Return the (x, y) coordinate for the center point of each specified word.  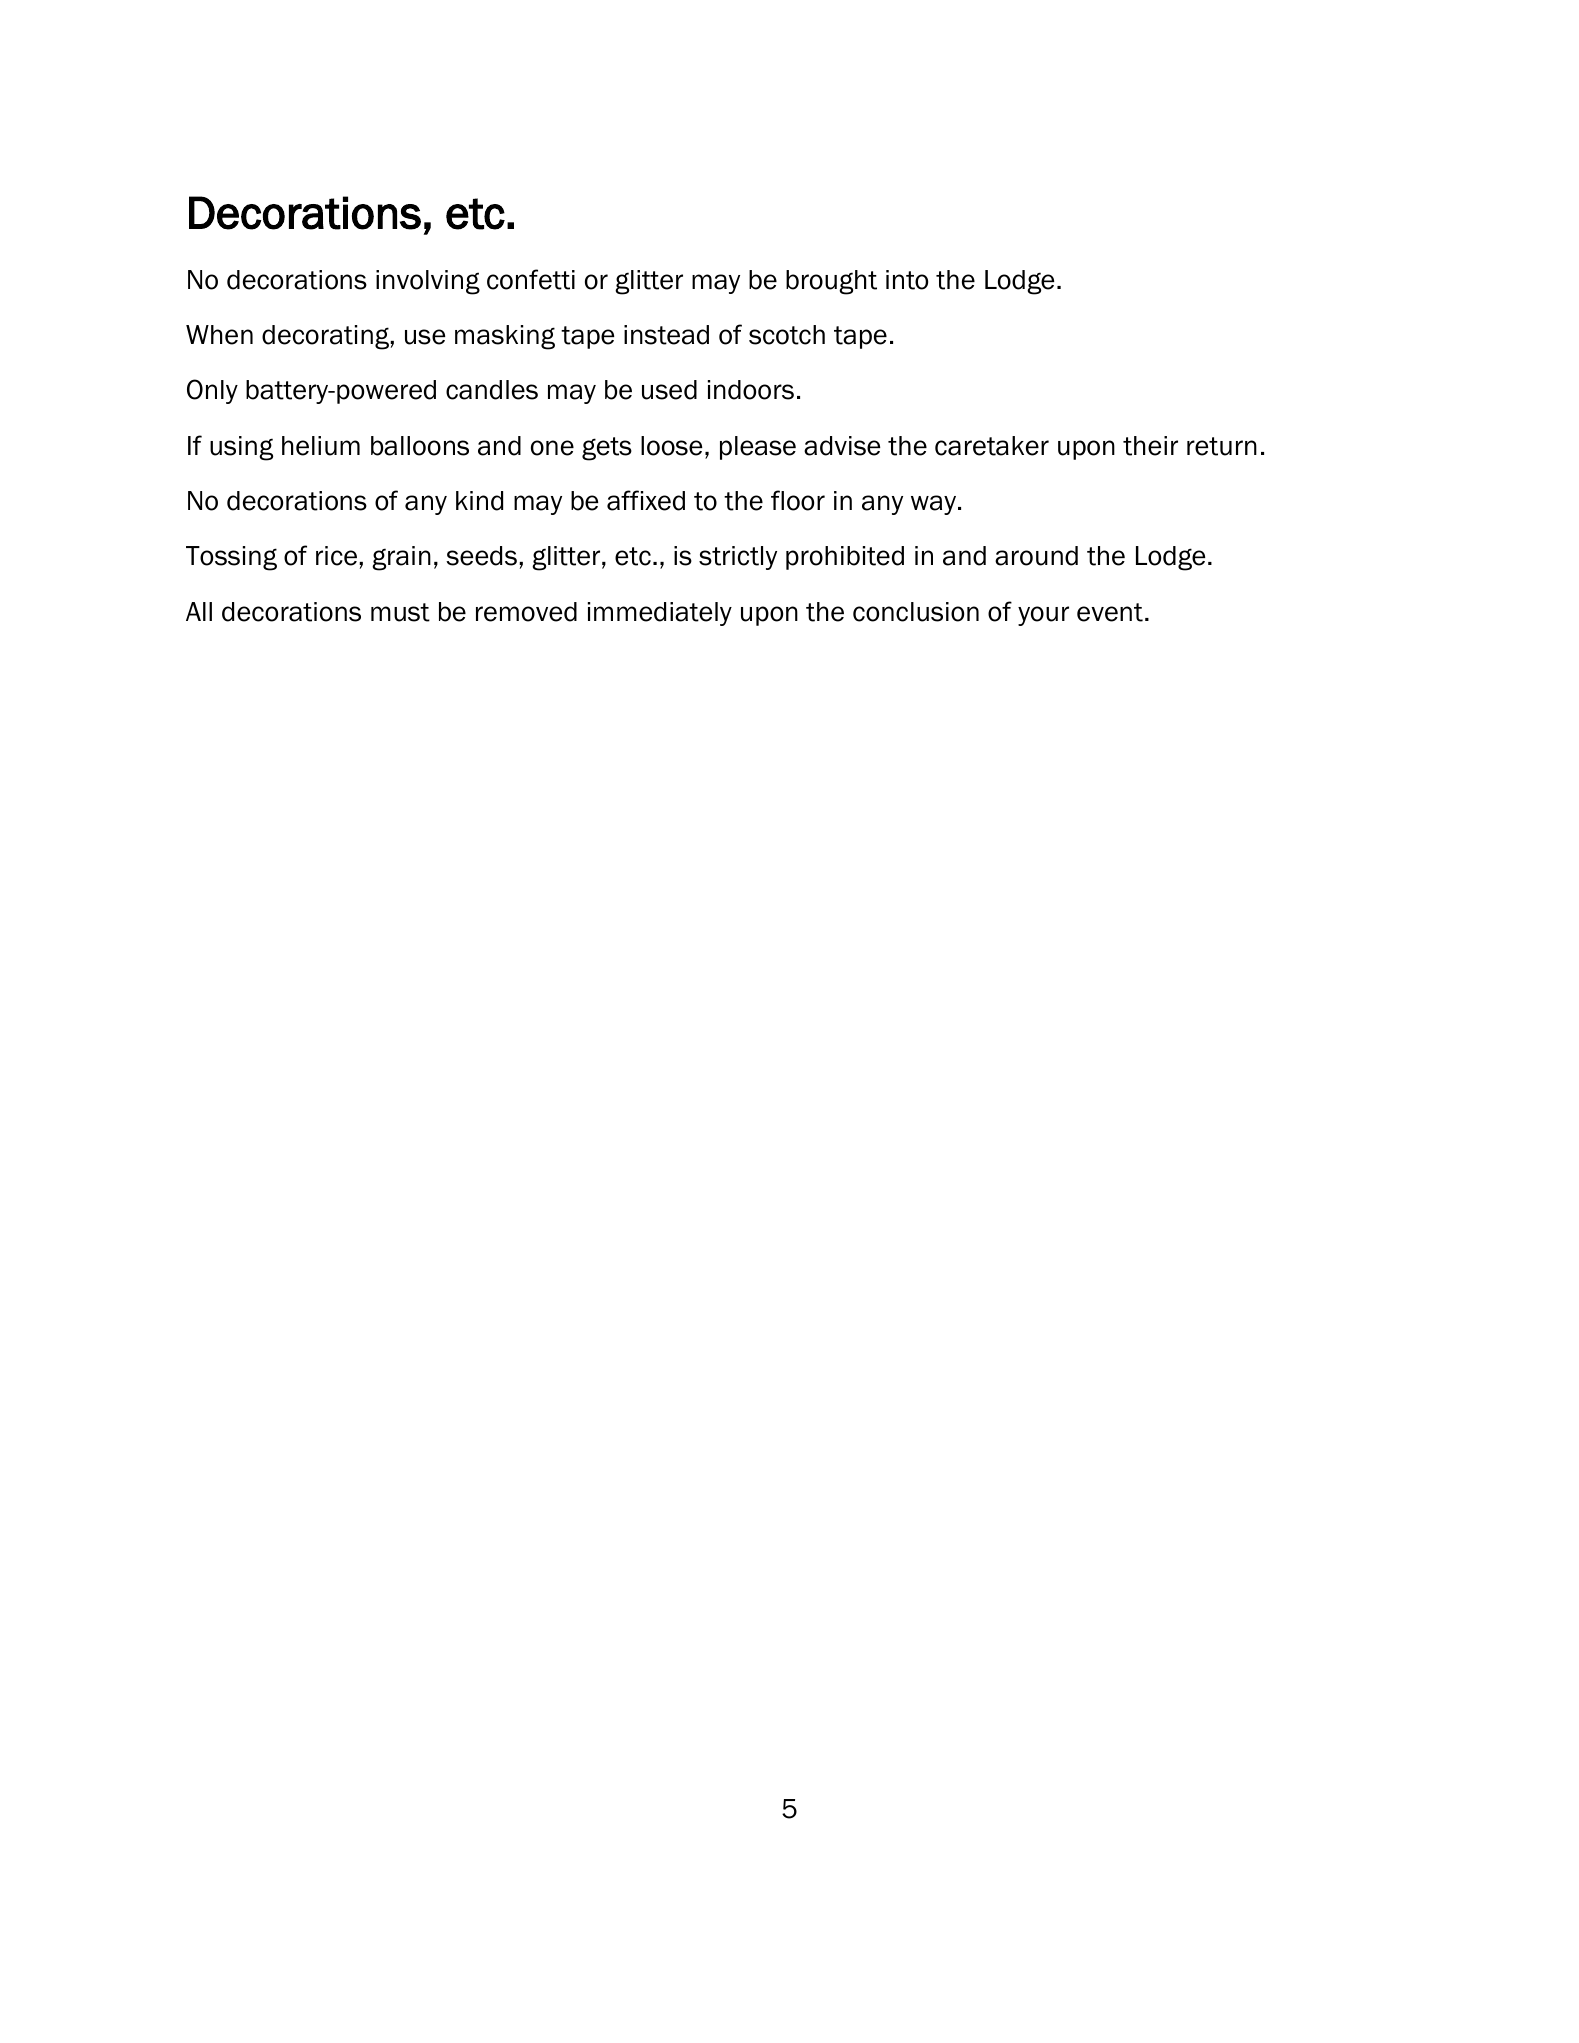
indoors (751, 390)
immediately (660, 614)
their (1150, 446)
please (758, 448)
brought (831, 282)
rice (336, 556)
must (400, 612)
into (907, 280)
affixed (646, 500)
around (1036, 556)
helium (321, 446)
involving (428, 282)
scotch (787, 335)
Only (212, 391)
